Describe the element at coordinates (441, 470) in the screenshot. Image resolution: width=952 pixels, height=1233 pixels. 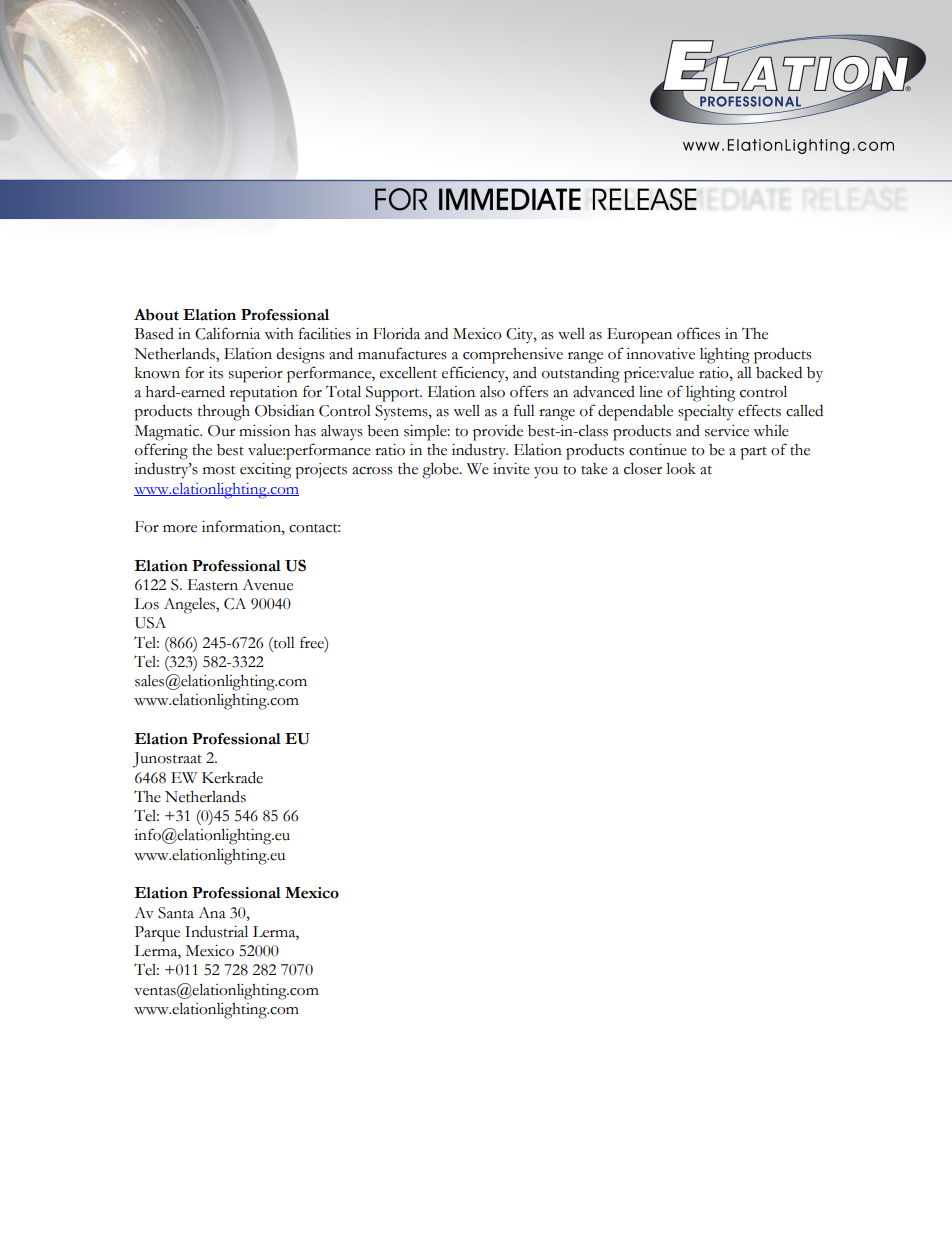
I see `globe` at that location.
